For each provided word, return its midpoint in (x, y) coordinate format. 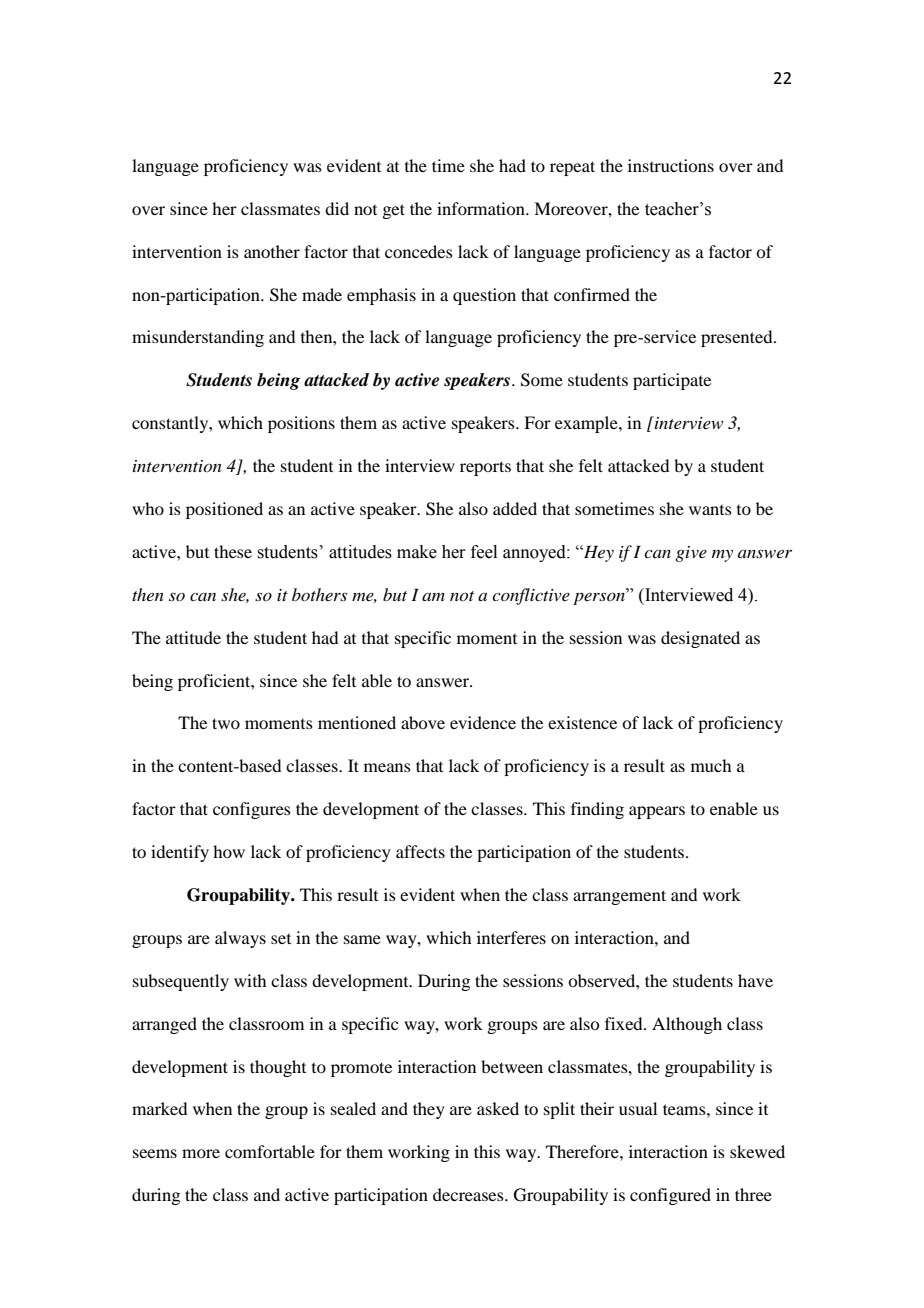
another (272, 251)
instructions (671, 165)
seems (155, 1153)
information (482, 208)
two (226, 723)
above (423, 722)
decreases (469, 1194)
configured (670, 1196)
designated (700, 639)
